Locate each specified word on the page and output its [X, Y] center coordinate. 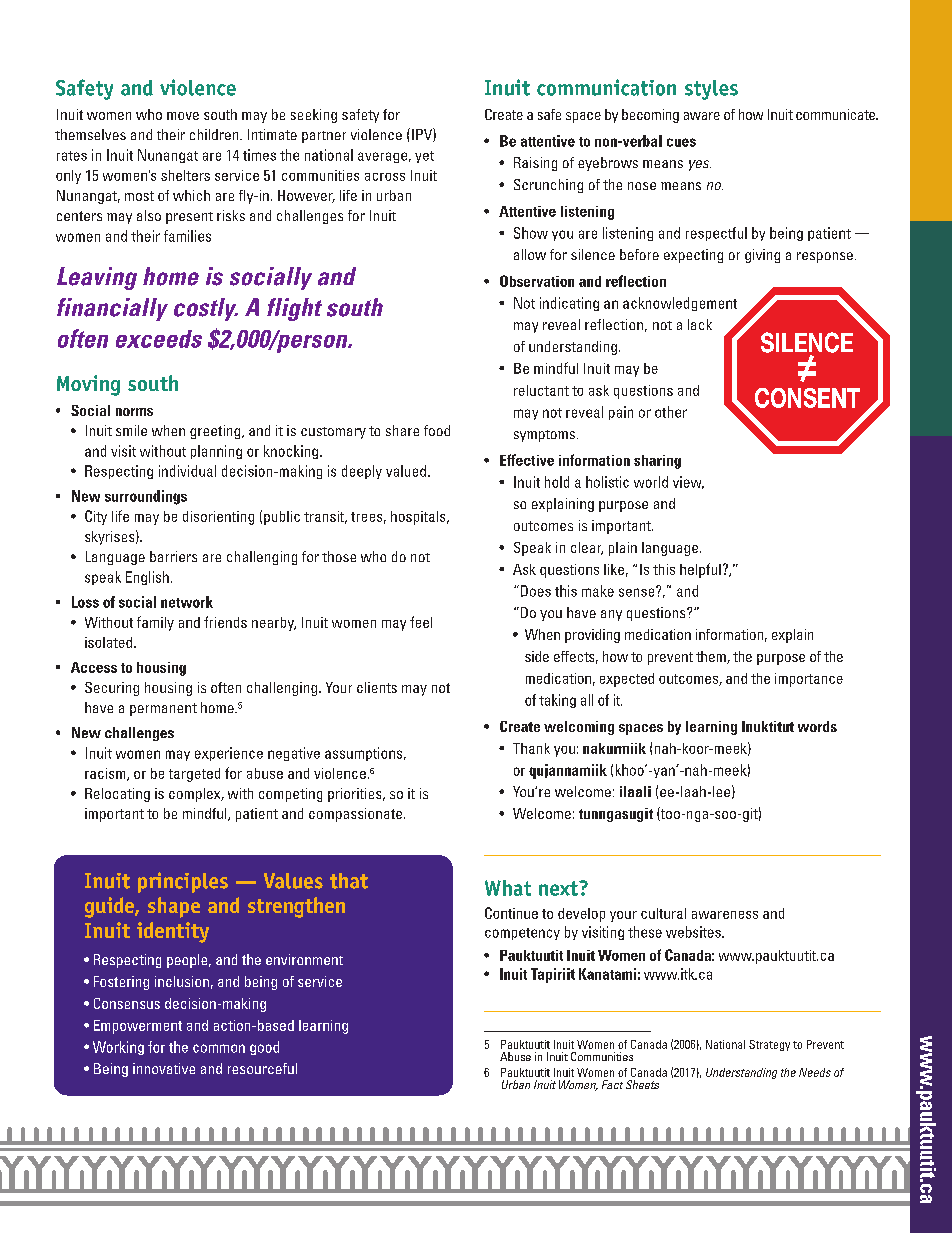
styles [711, 90]
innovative [164, 1068]
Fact [612, 1084]
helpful [700, 570]
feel [421, 622]
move [183, 116]
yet [424, 157]
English [147, 578]
